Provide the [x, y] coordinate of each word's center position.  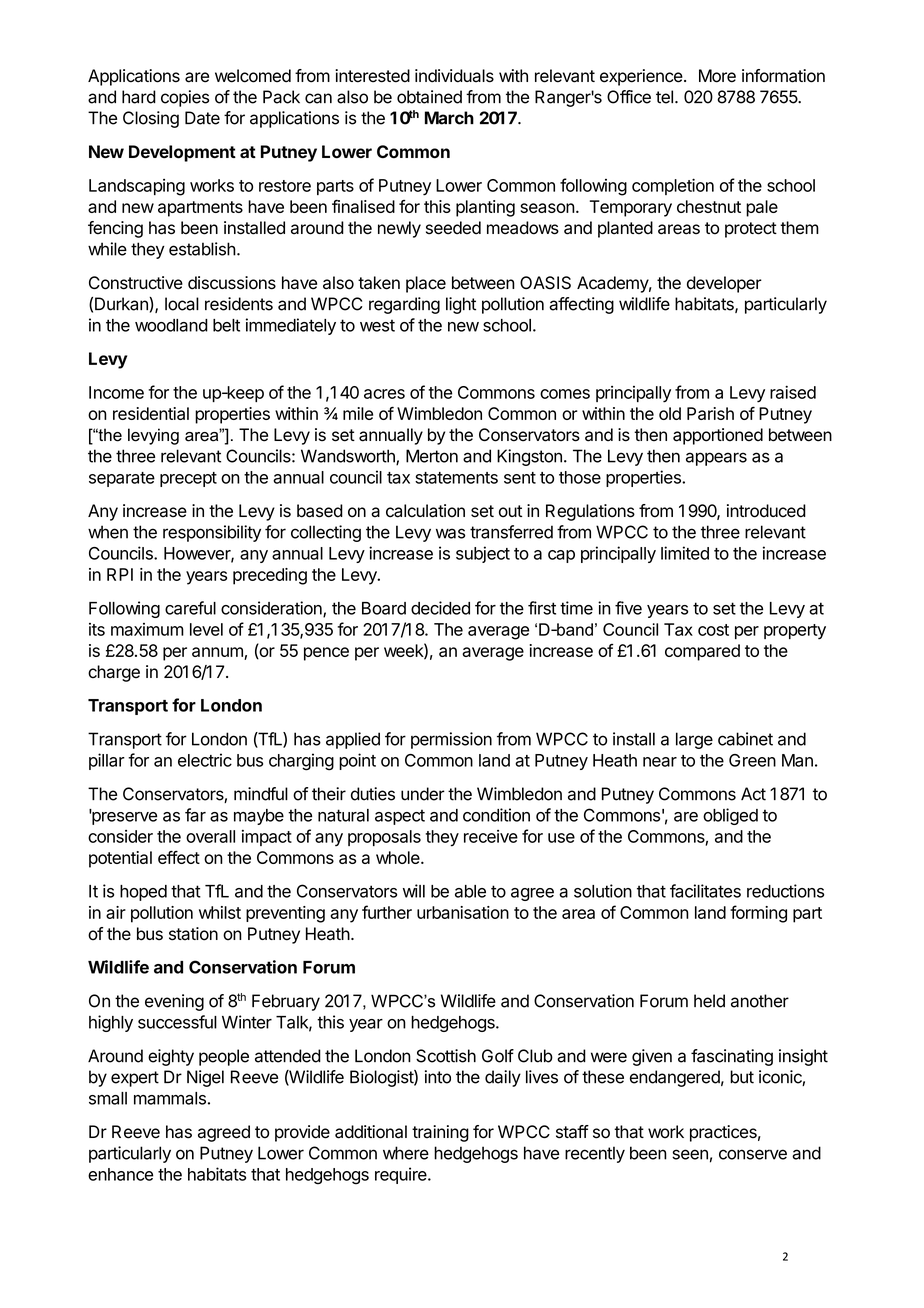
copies [185, 98]
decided [440, 608]
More [717, 76]
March [449, 118]
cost [713, 630]
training [440, 1133]
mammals [170, 1098]
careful [190, 608]
